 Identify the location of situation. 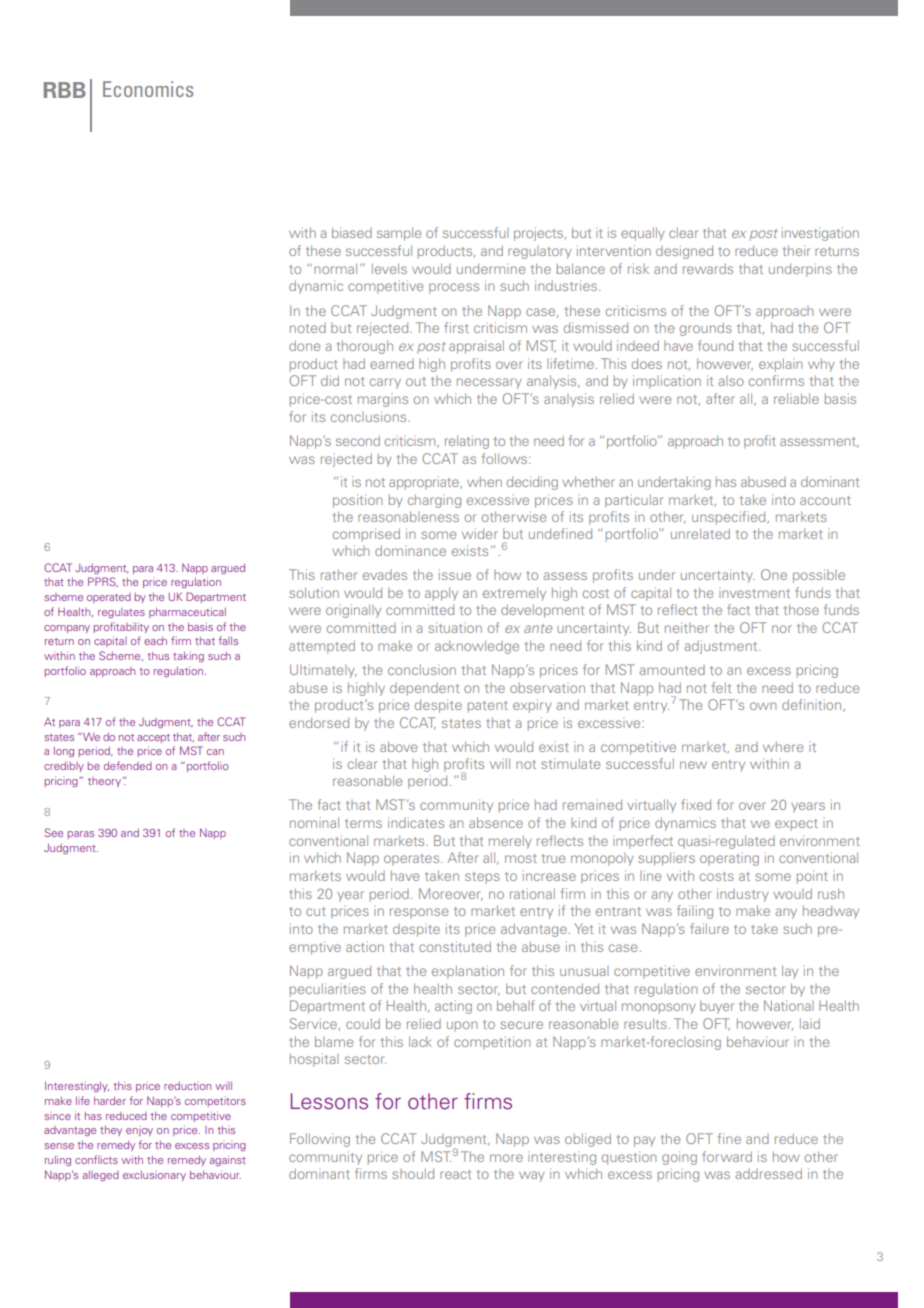
(455, 627).
